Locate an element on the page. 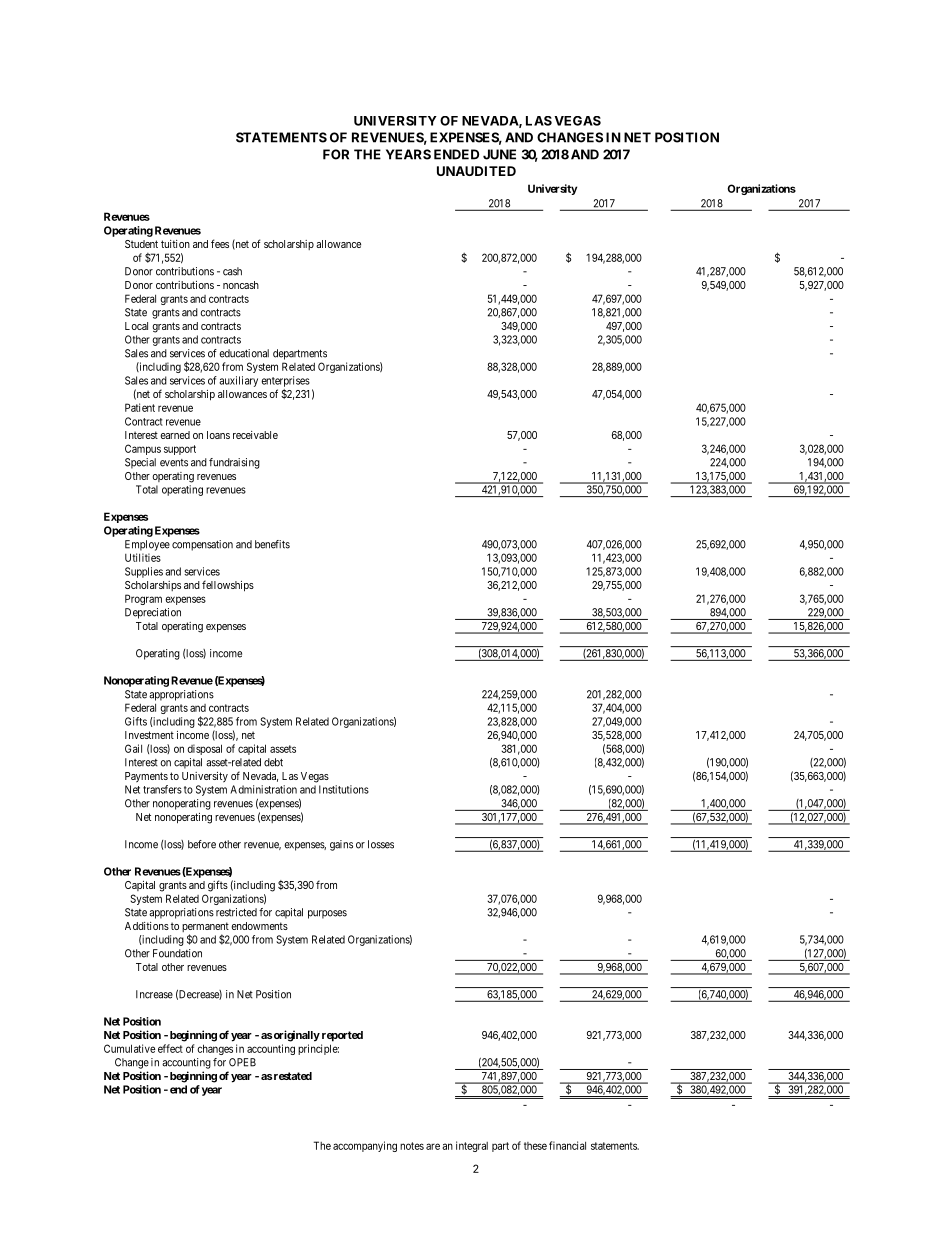  receivable is located at coordinates (255, 435).
